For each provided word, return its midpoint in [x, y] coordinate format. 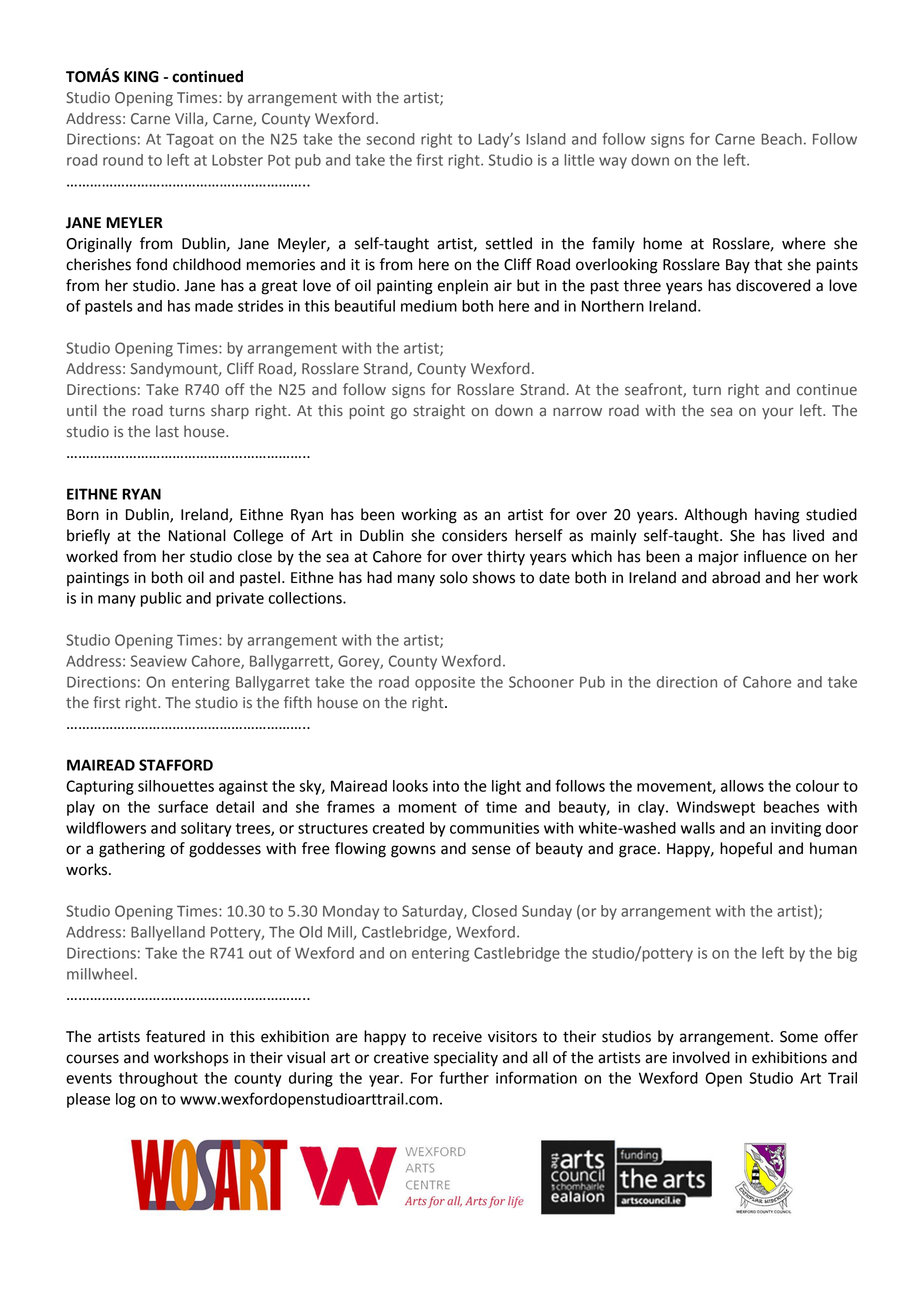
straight [439, 411]
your [778, 413]
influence [775, 556]
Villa [190, 119]
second [390, 139]
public [161, 599]
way [613, 163]
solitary [206, 829]
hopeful [746, 850]
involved [701, 1057]
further [464, 1077]
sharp [230, 411]
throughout [158, 1079]
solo [454, 577]
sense [491, 850]
